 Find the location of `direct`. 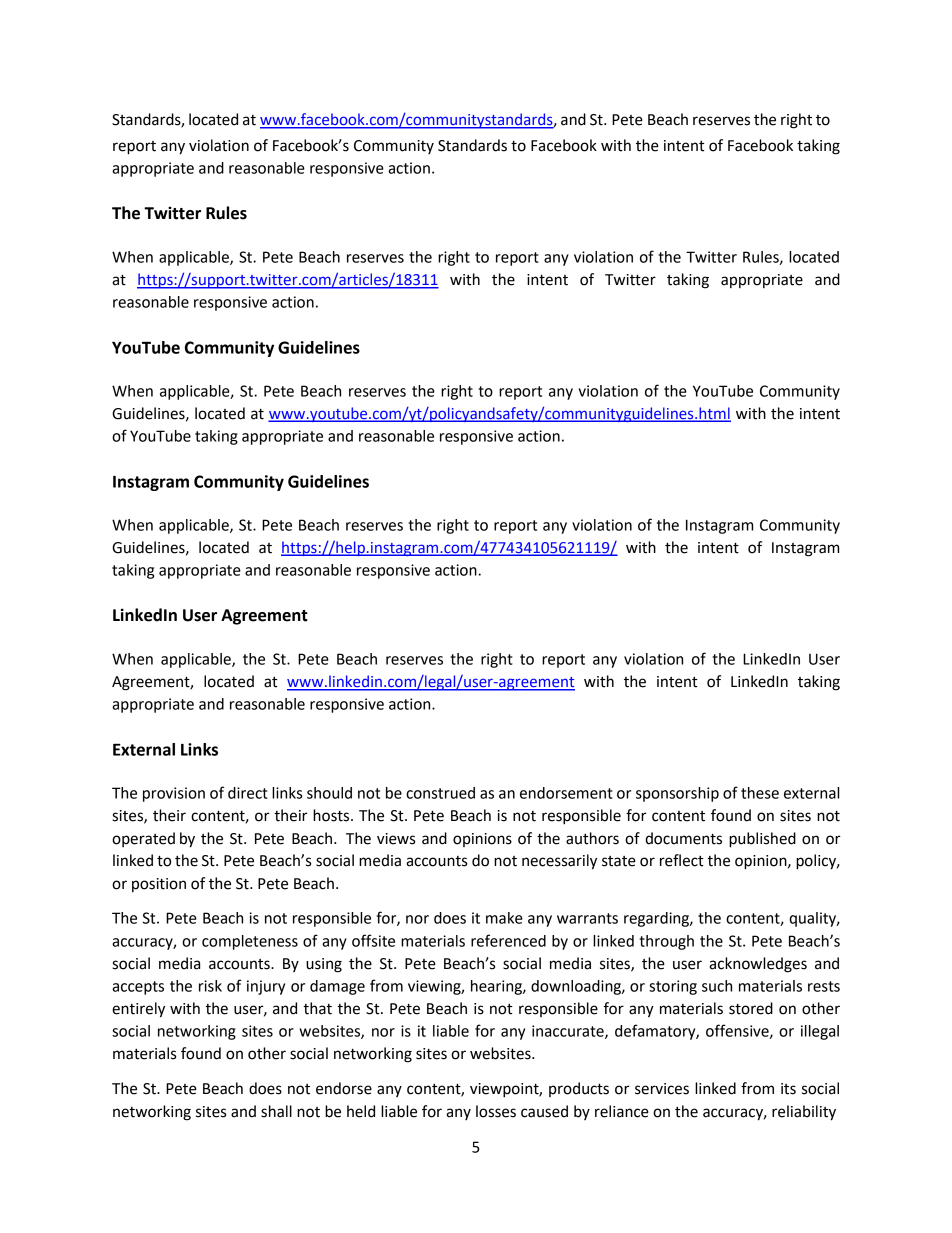

direct is located at coordinates (248, 793).
